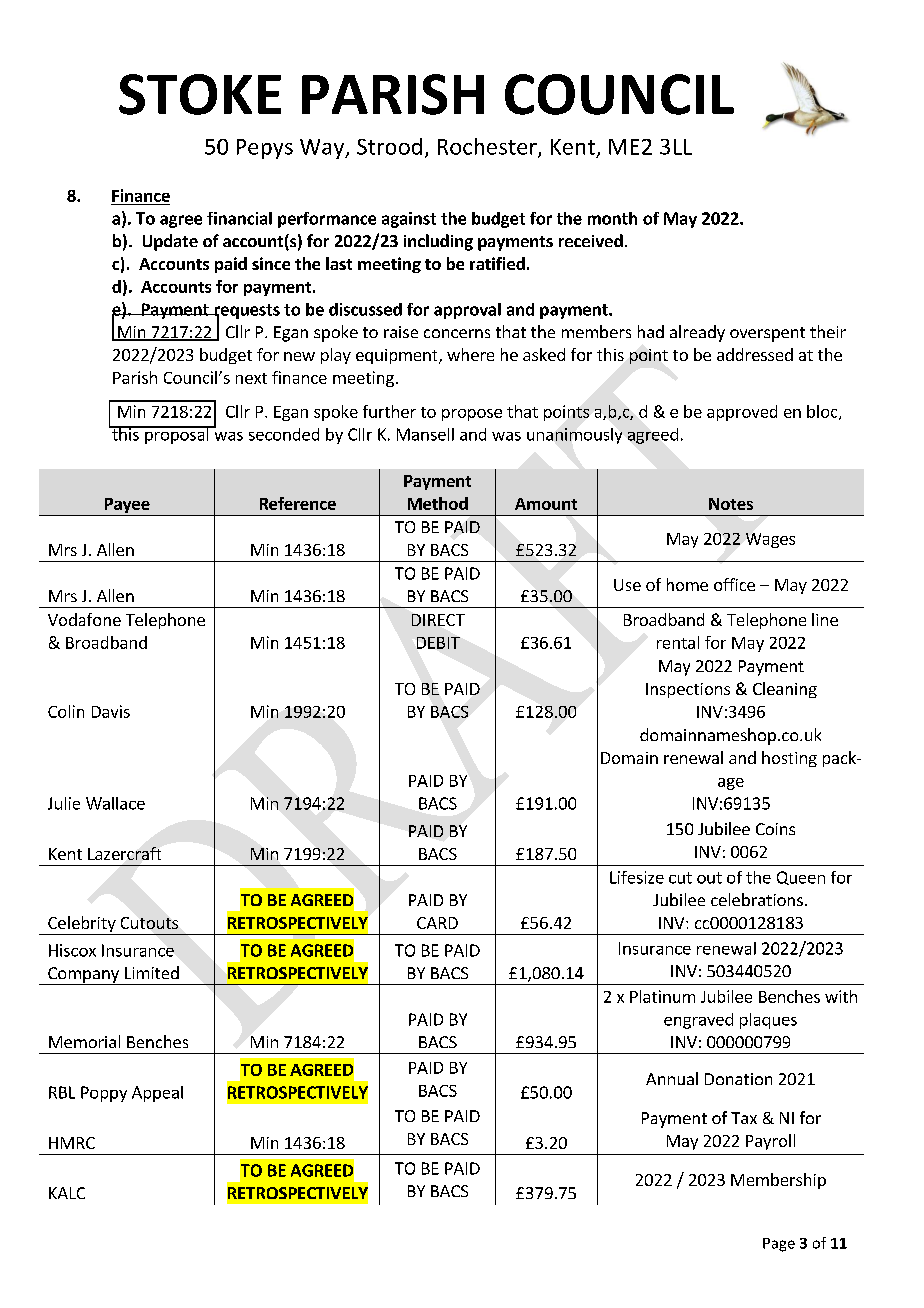 This screenshot has width=924, height=1308. Describe the element at coordinates (488, 147) in the screenshot. I see `Rochester` at that location.
